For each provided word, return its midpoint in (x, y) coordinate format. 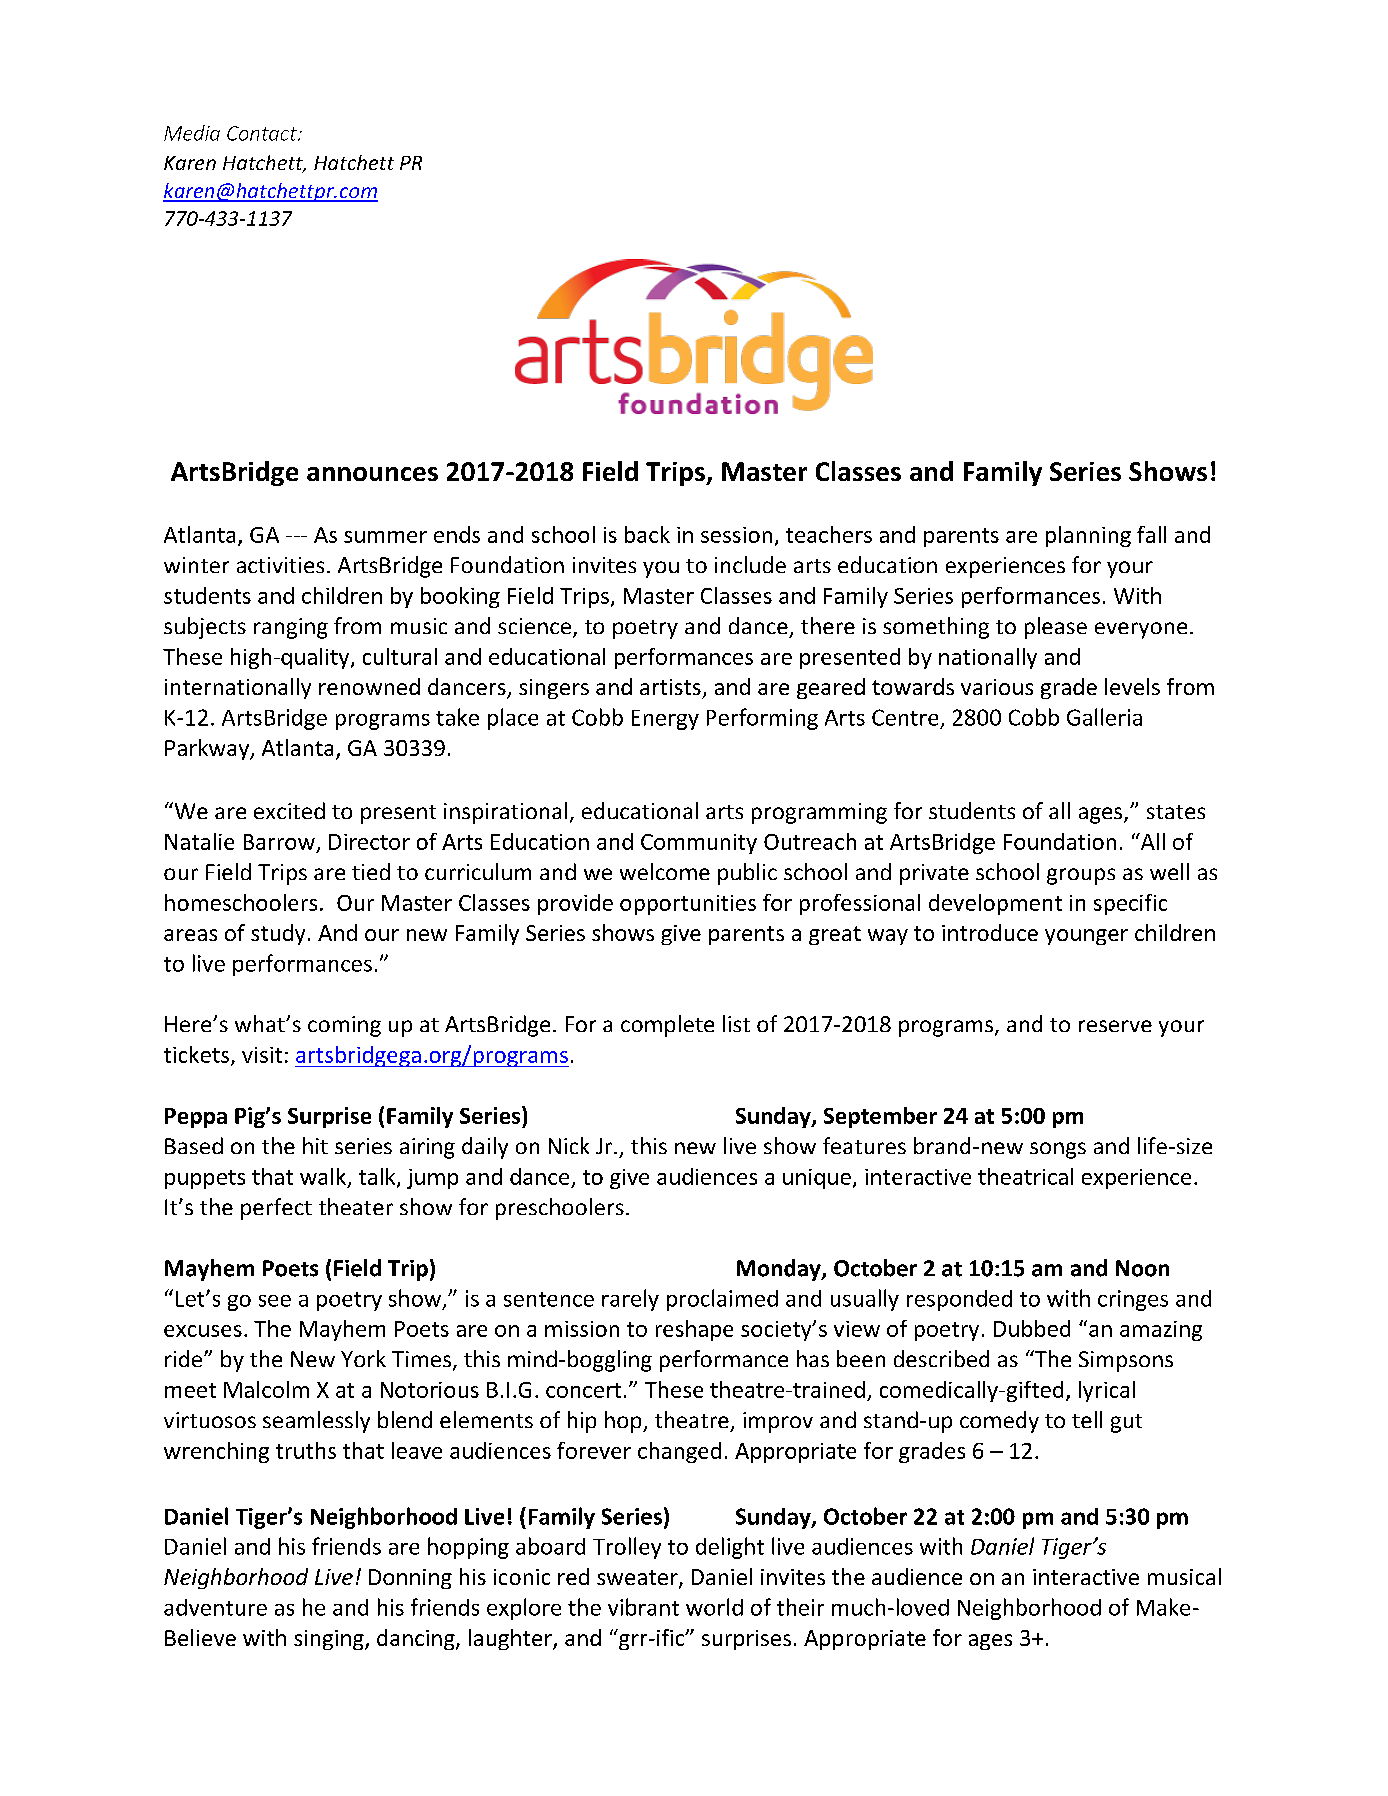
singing (330, 1640)
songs (1058, 1150)
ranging (291, 628)
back (647, 534)
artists (670, 687)
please (1056, 628)
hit (315, 1145)
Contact (263, 133)
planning (1088, 536)
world (714, 1607)
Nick (569, 1145)
